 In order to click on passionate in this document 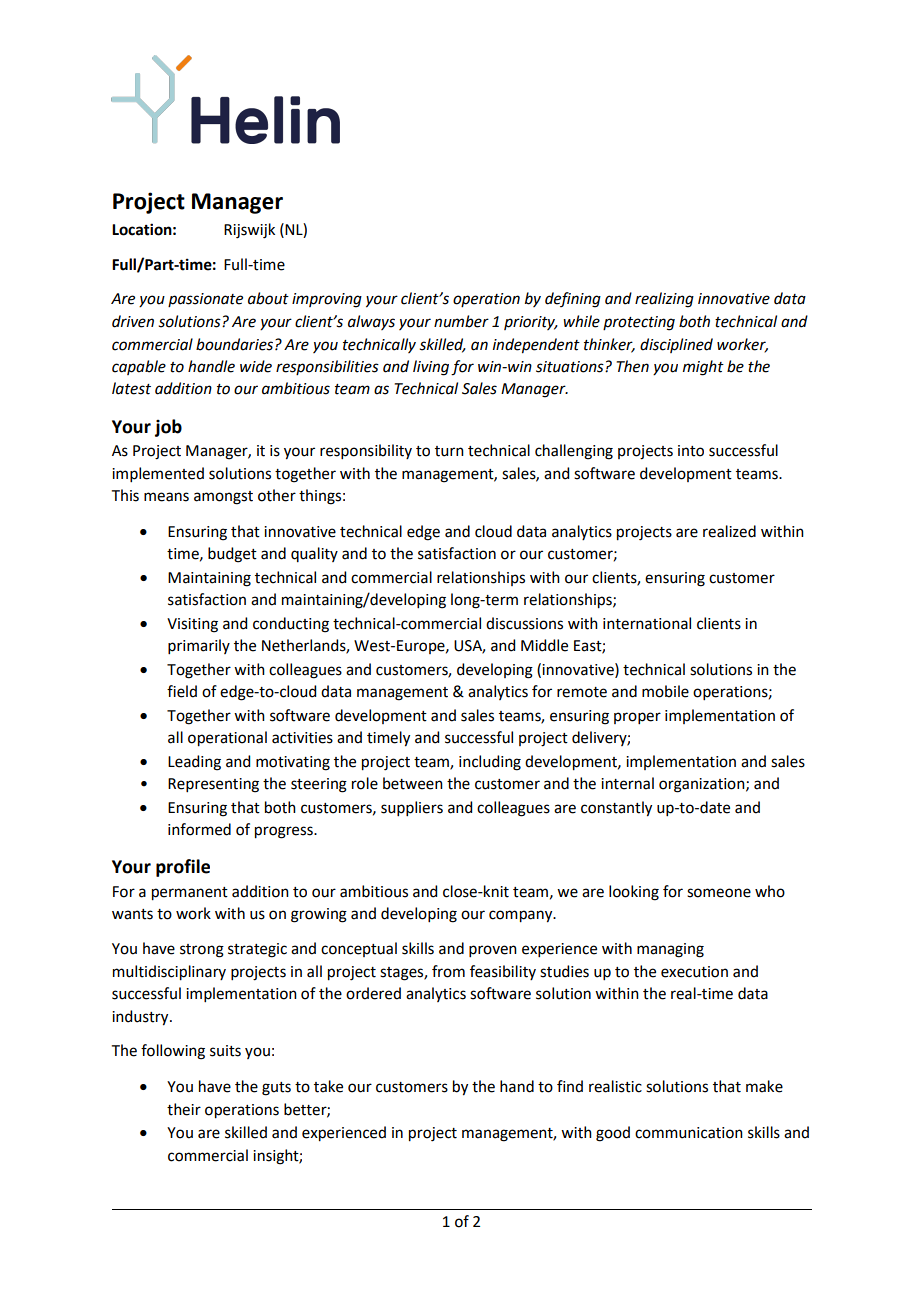, I will do `click(205, 300)`.
